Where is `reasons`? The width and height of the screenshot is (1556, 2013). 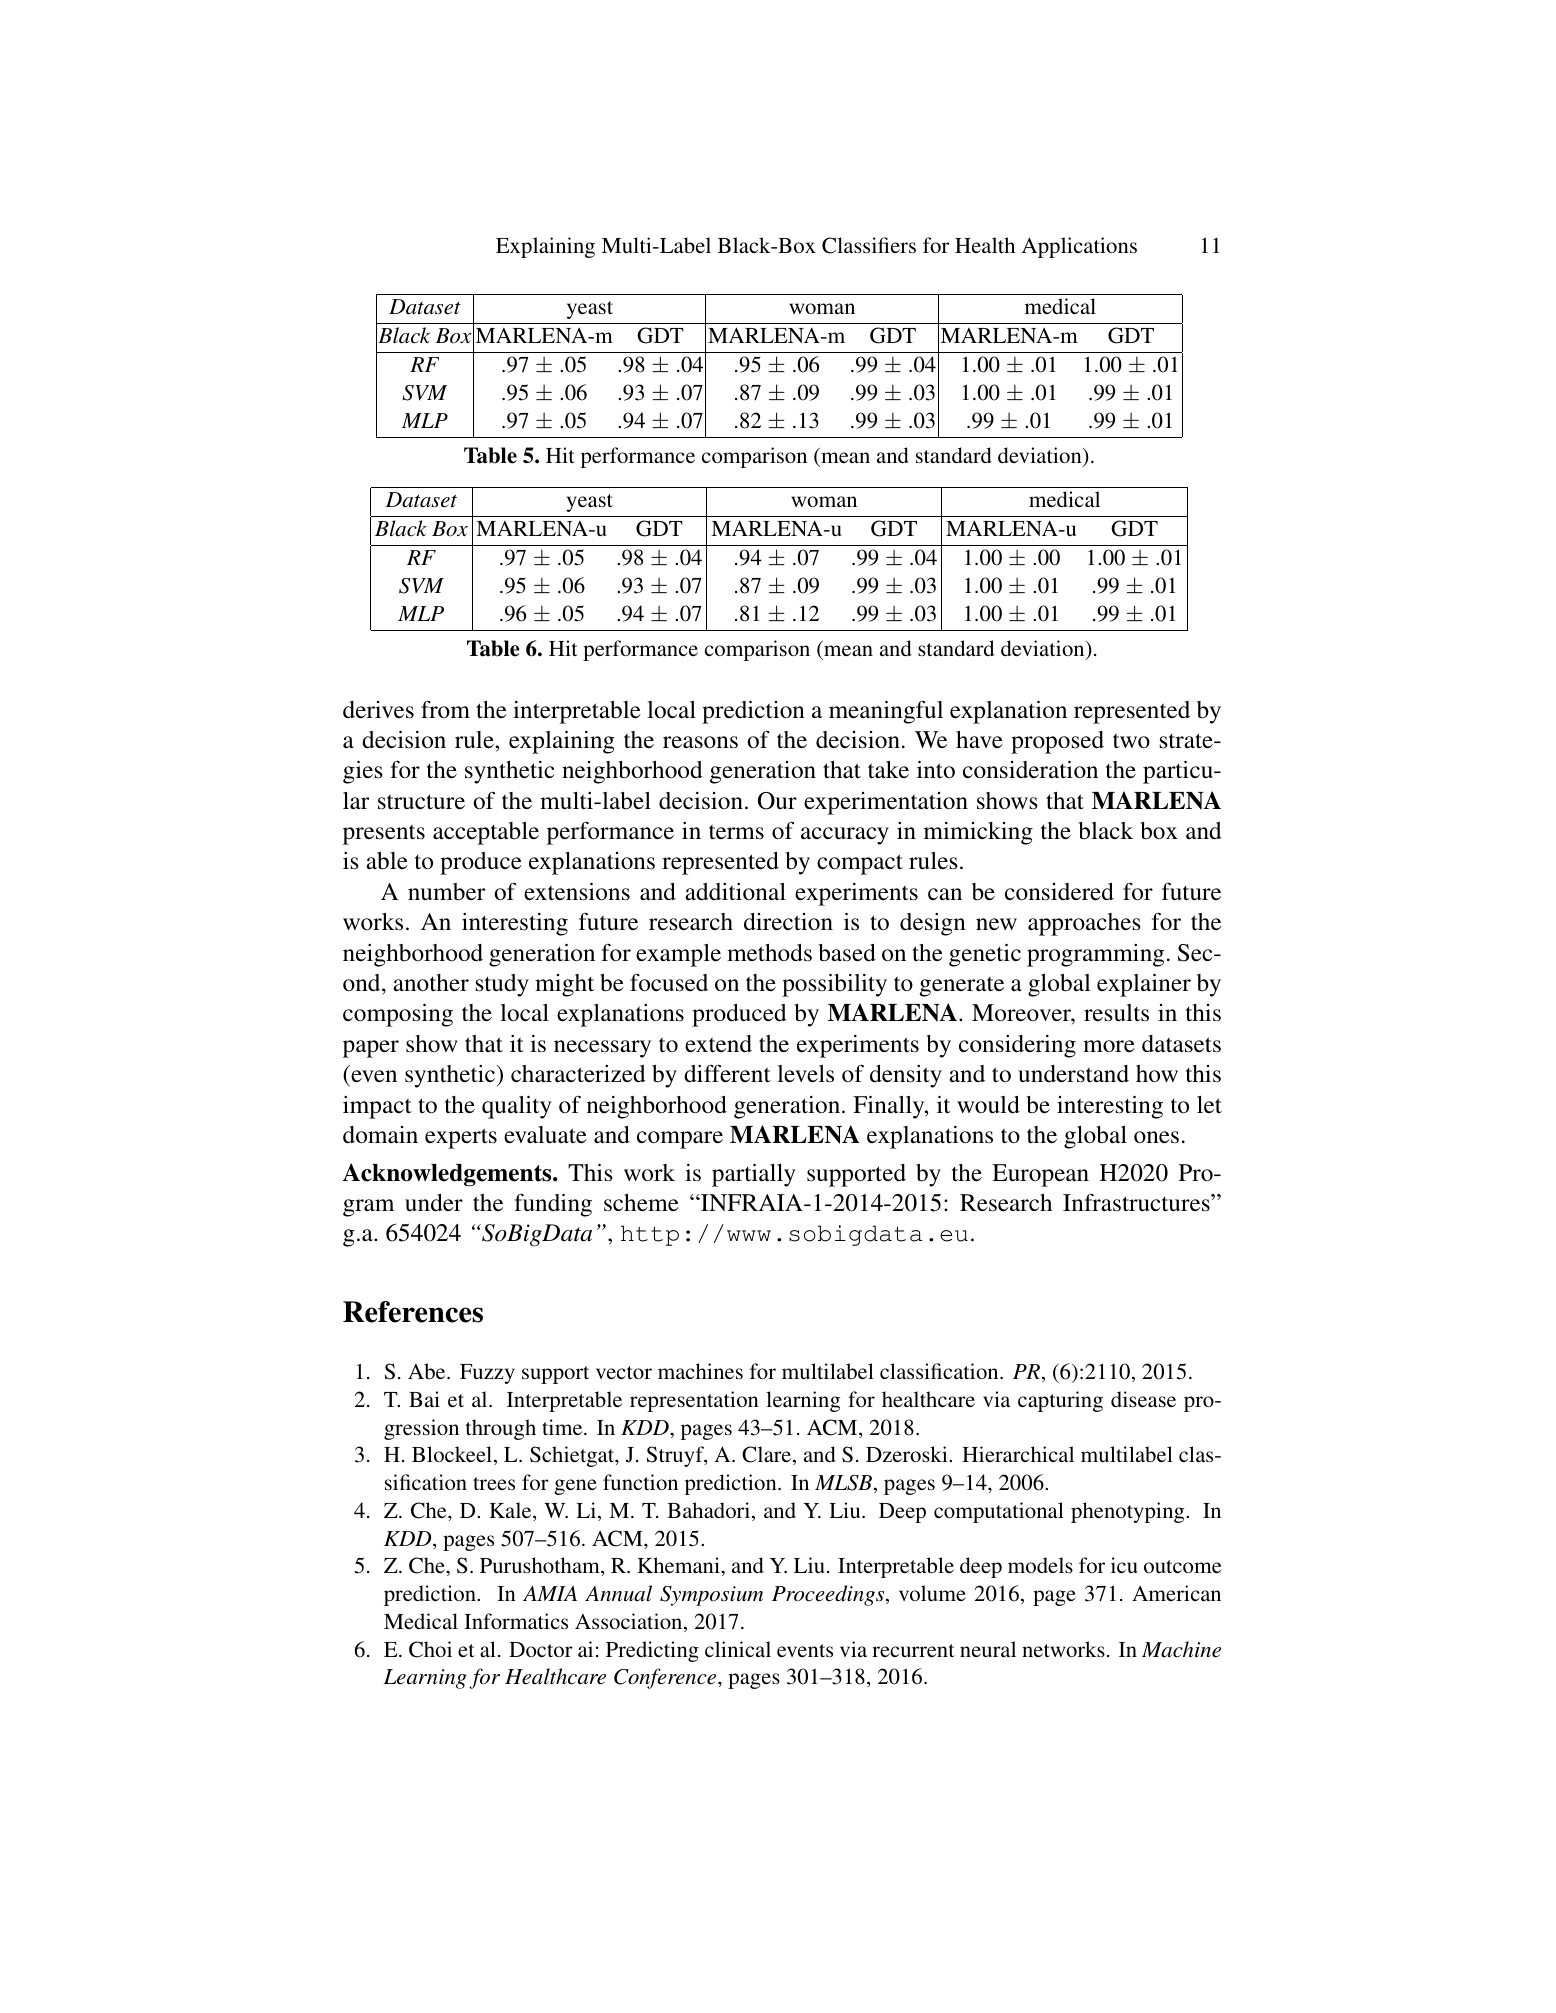 reasons is located at coordinates (700, 742).
